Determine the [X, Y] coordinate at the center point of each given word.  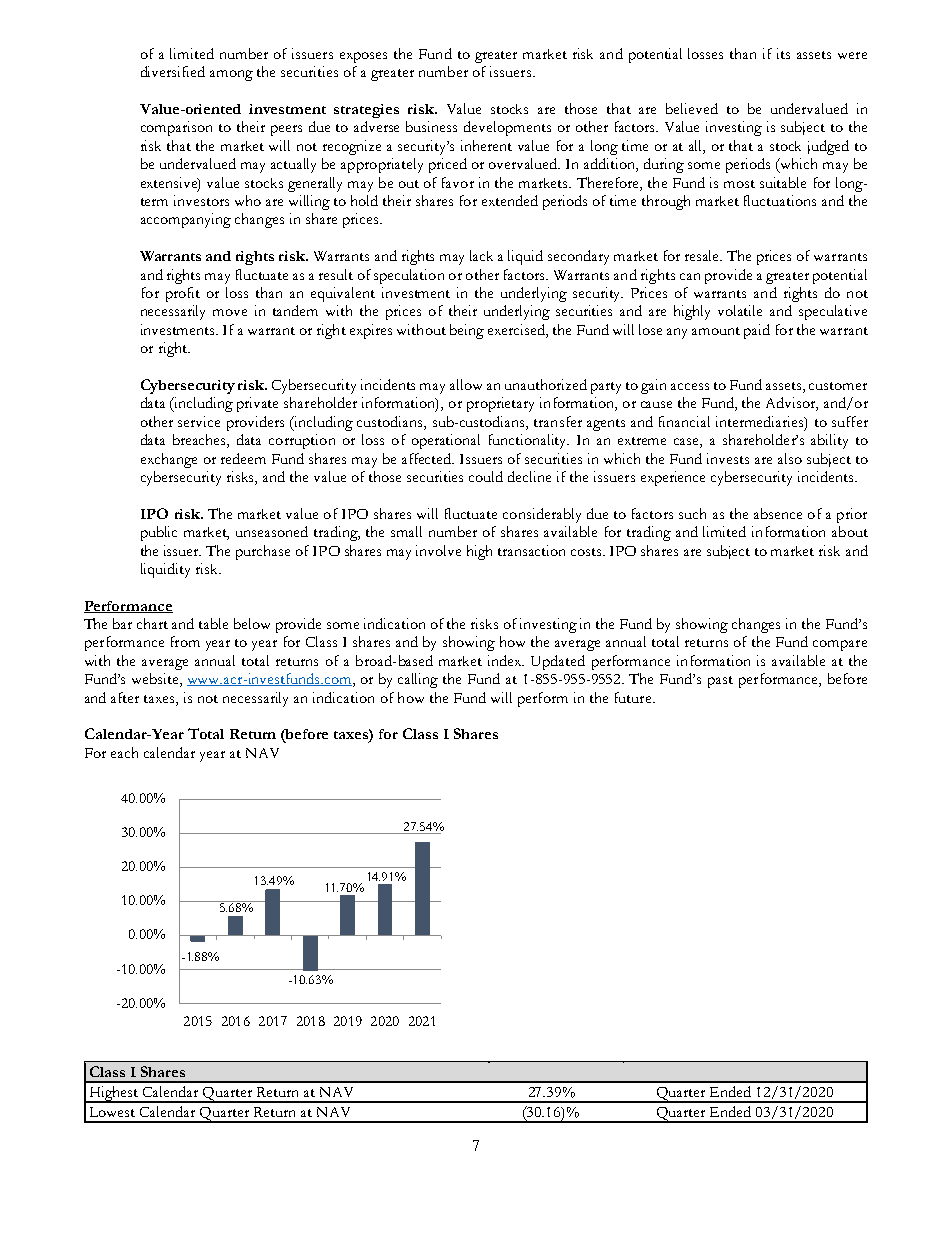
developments [507, 128]
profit [183, 294]
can [690, 276]
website [156, 680]
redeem [243, 458]
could [486, 476]
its [783, 53]
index [506, 660]
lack [481, 255]
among [231, 75]
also [790, 458]
